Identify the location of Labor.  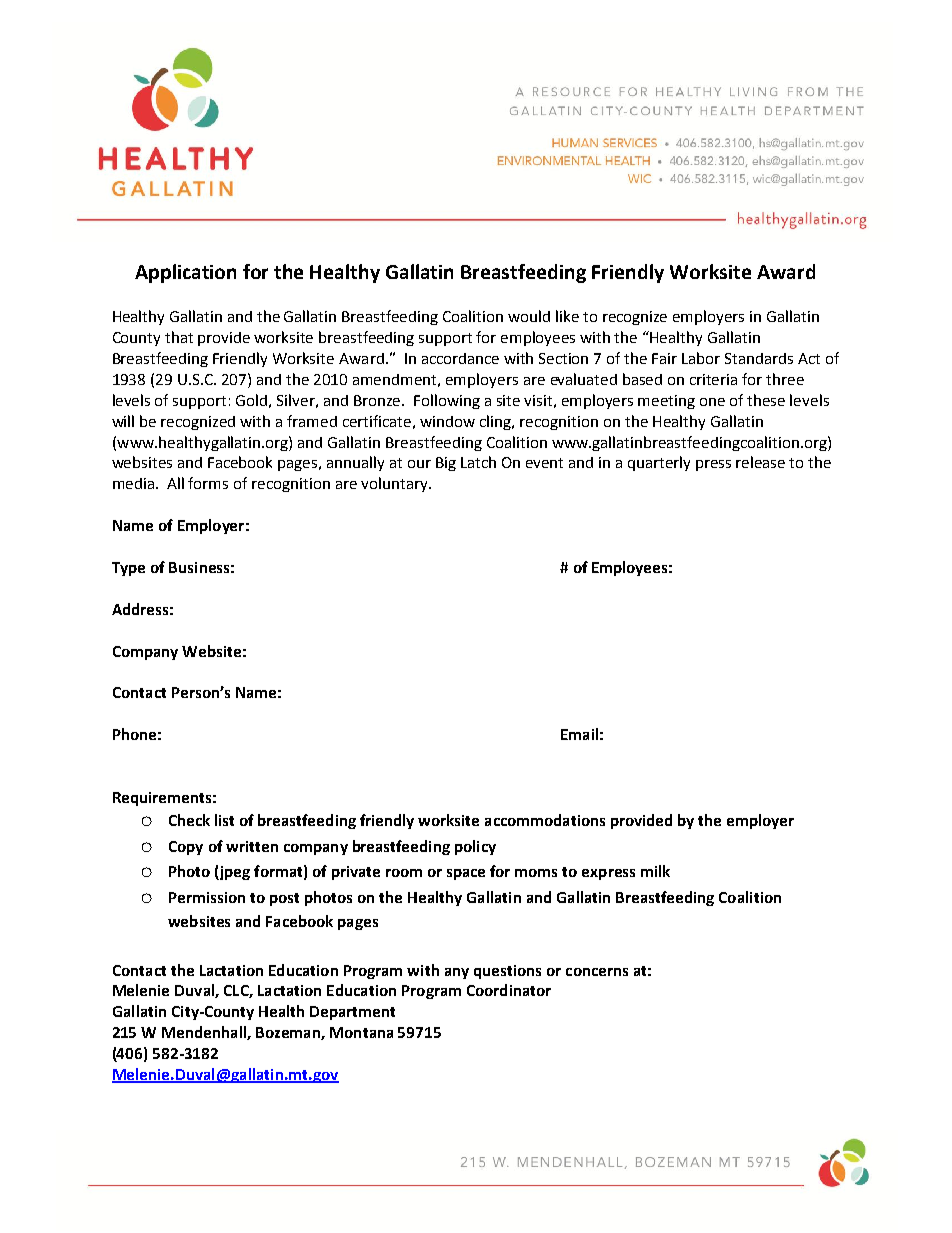
(701, 358).
